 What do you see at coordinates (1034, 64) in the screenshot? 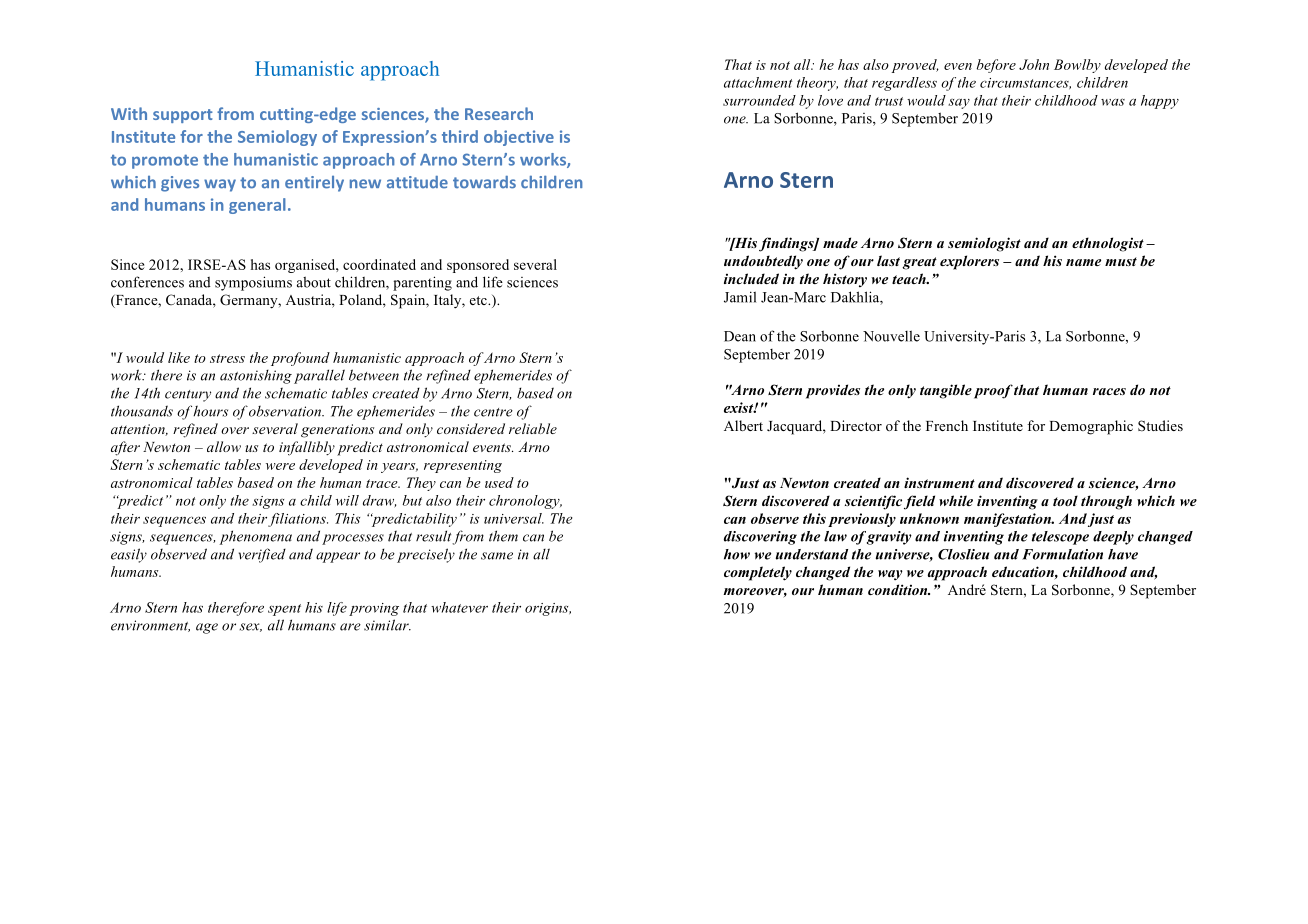
I see `John` at bounding box center [1034, 64].
